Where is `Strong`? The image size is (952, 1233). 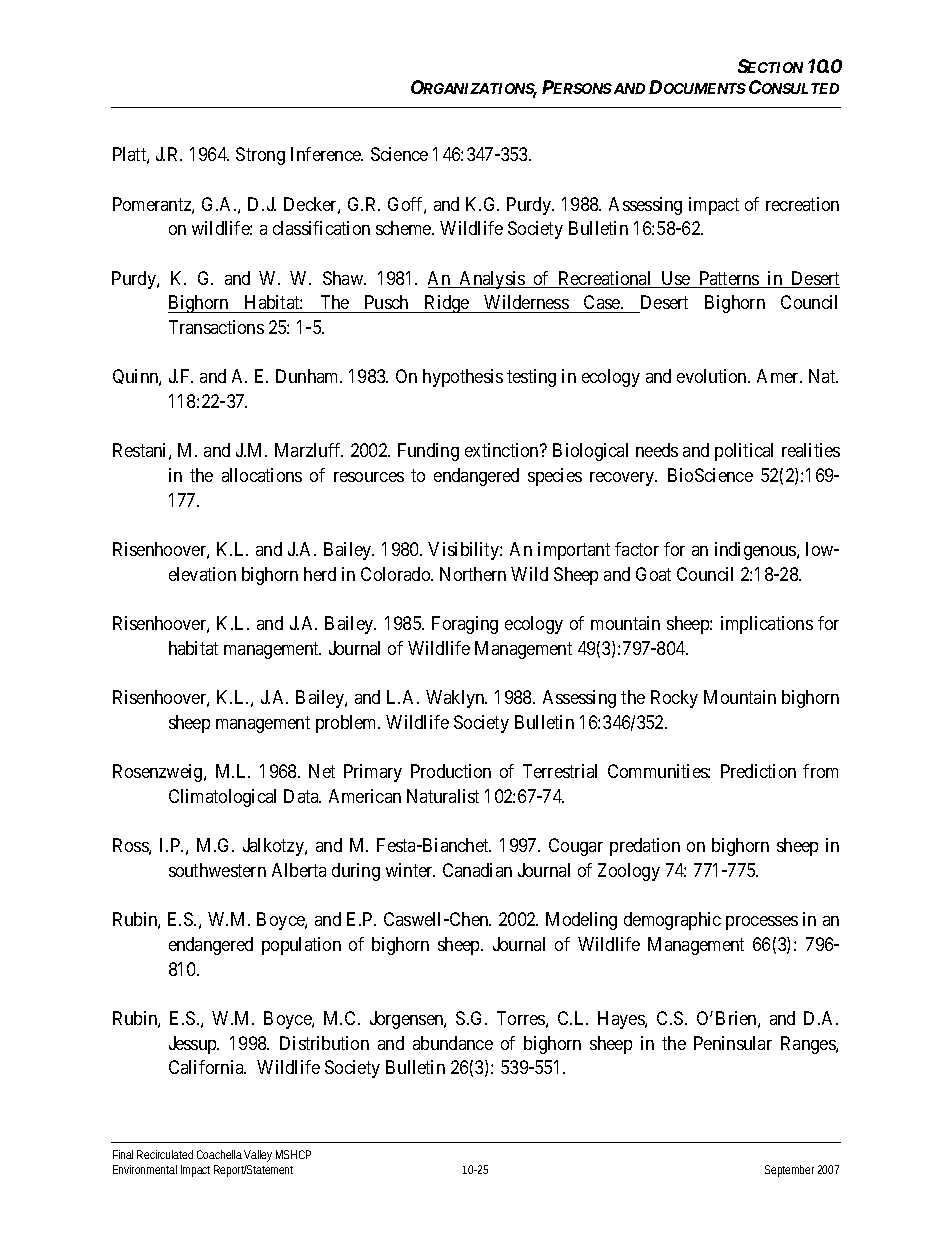
Strong is located at coordinates (260, 156).
